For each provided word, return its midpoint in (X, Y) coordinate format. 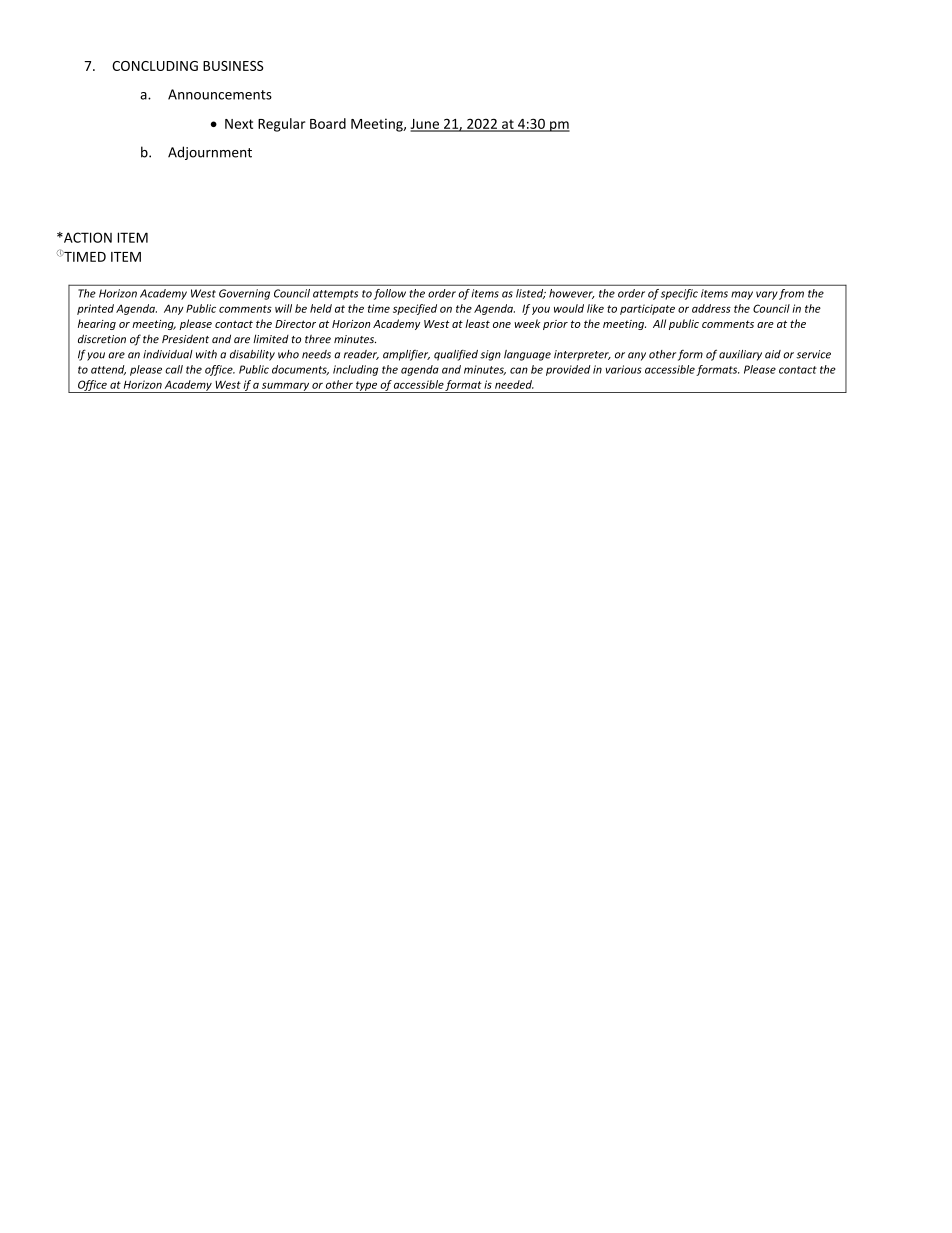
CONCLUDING (155, 66)
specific (679, 294)
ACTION (87, 237)
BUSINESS (233, 66)
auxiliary (740, 355)
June (425, 125)
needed (514, 384)
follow (390, 294)
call (174, 369)
